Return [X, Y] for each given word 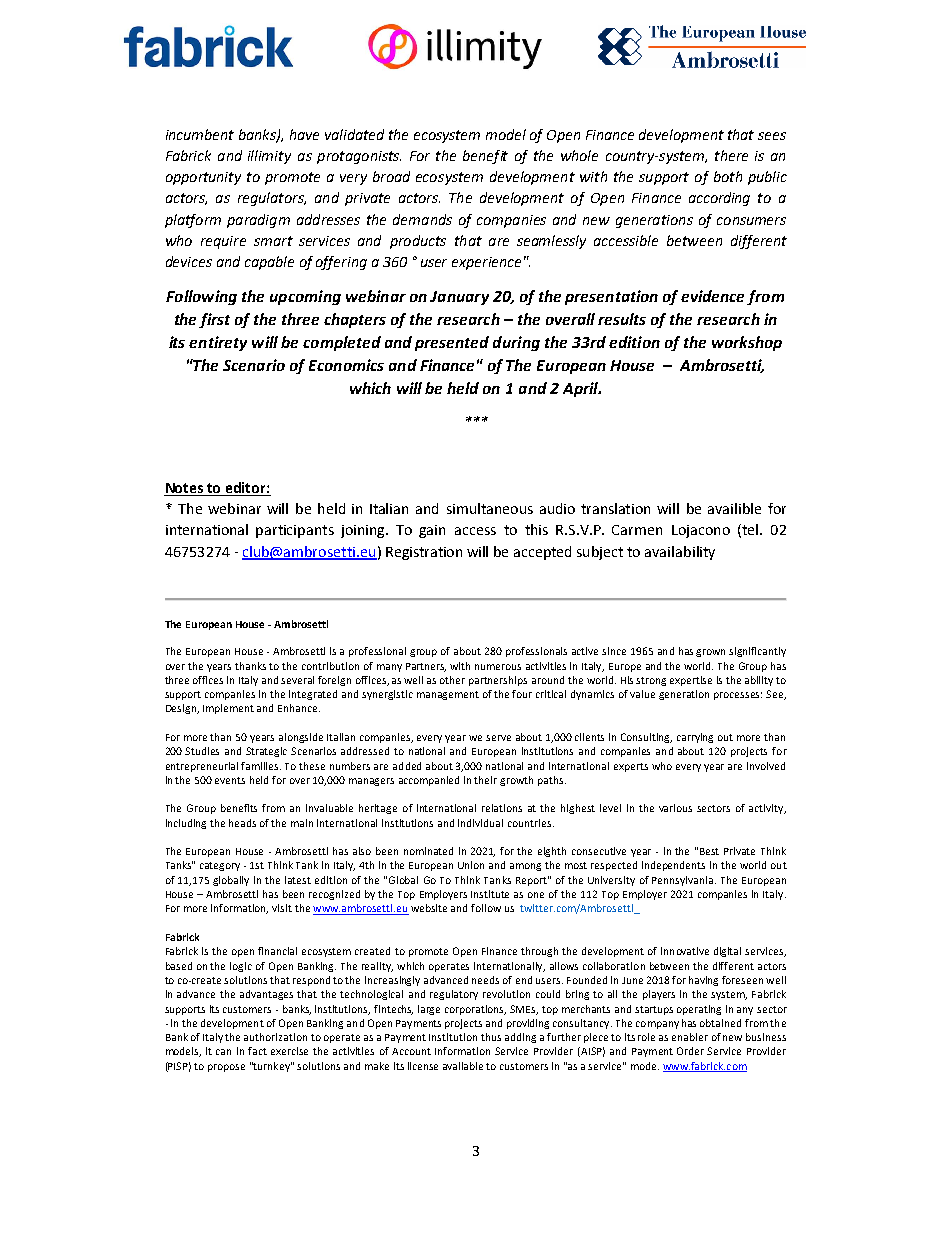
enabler [690, 1037]
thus [491, 1037]
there [731, 155]
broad [391, 176]
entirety [218, 343]
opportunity [203, 178]
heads [242, 823]
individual [480, 823]
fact [257, 1051]
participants [295, 531]
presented [452, 343]
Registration [424, 553]
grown [710, 653]
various [675, 808]
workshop [747, 343]
